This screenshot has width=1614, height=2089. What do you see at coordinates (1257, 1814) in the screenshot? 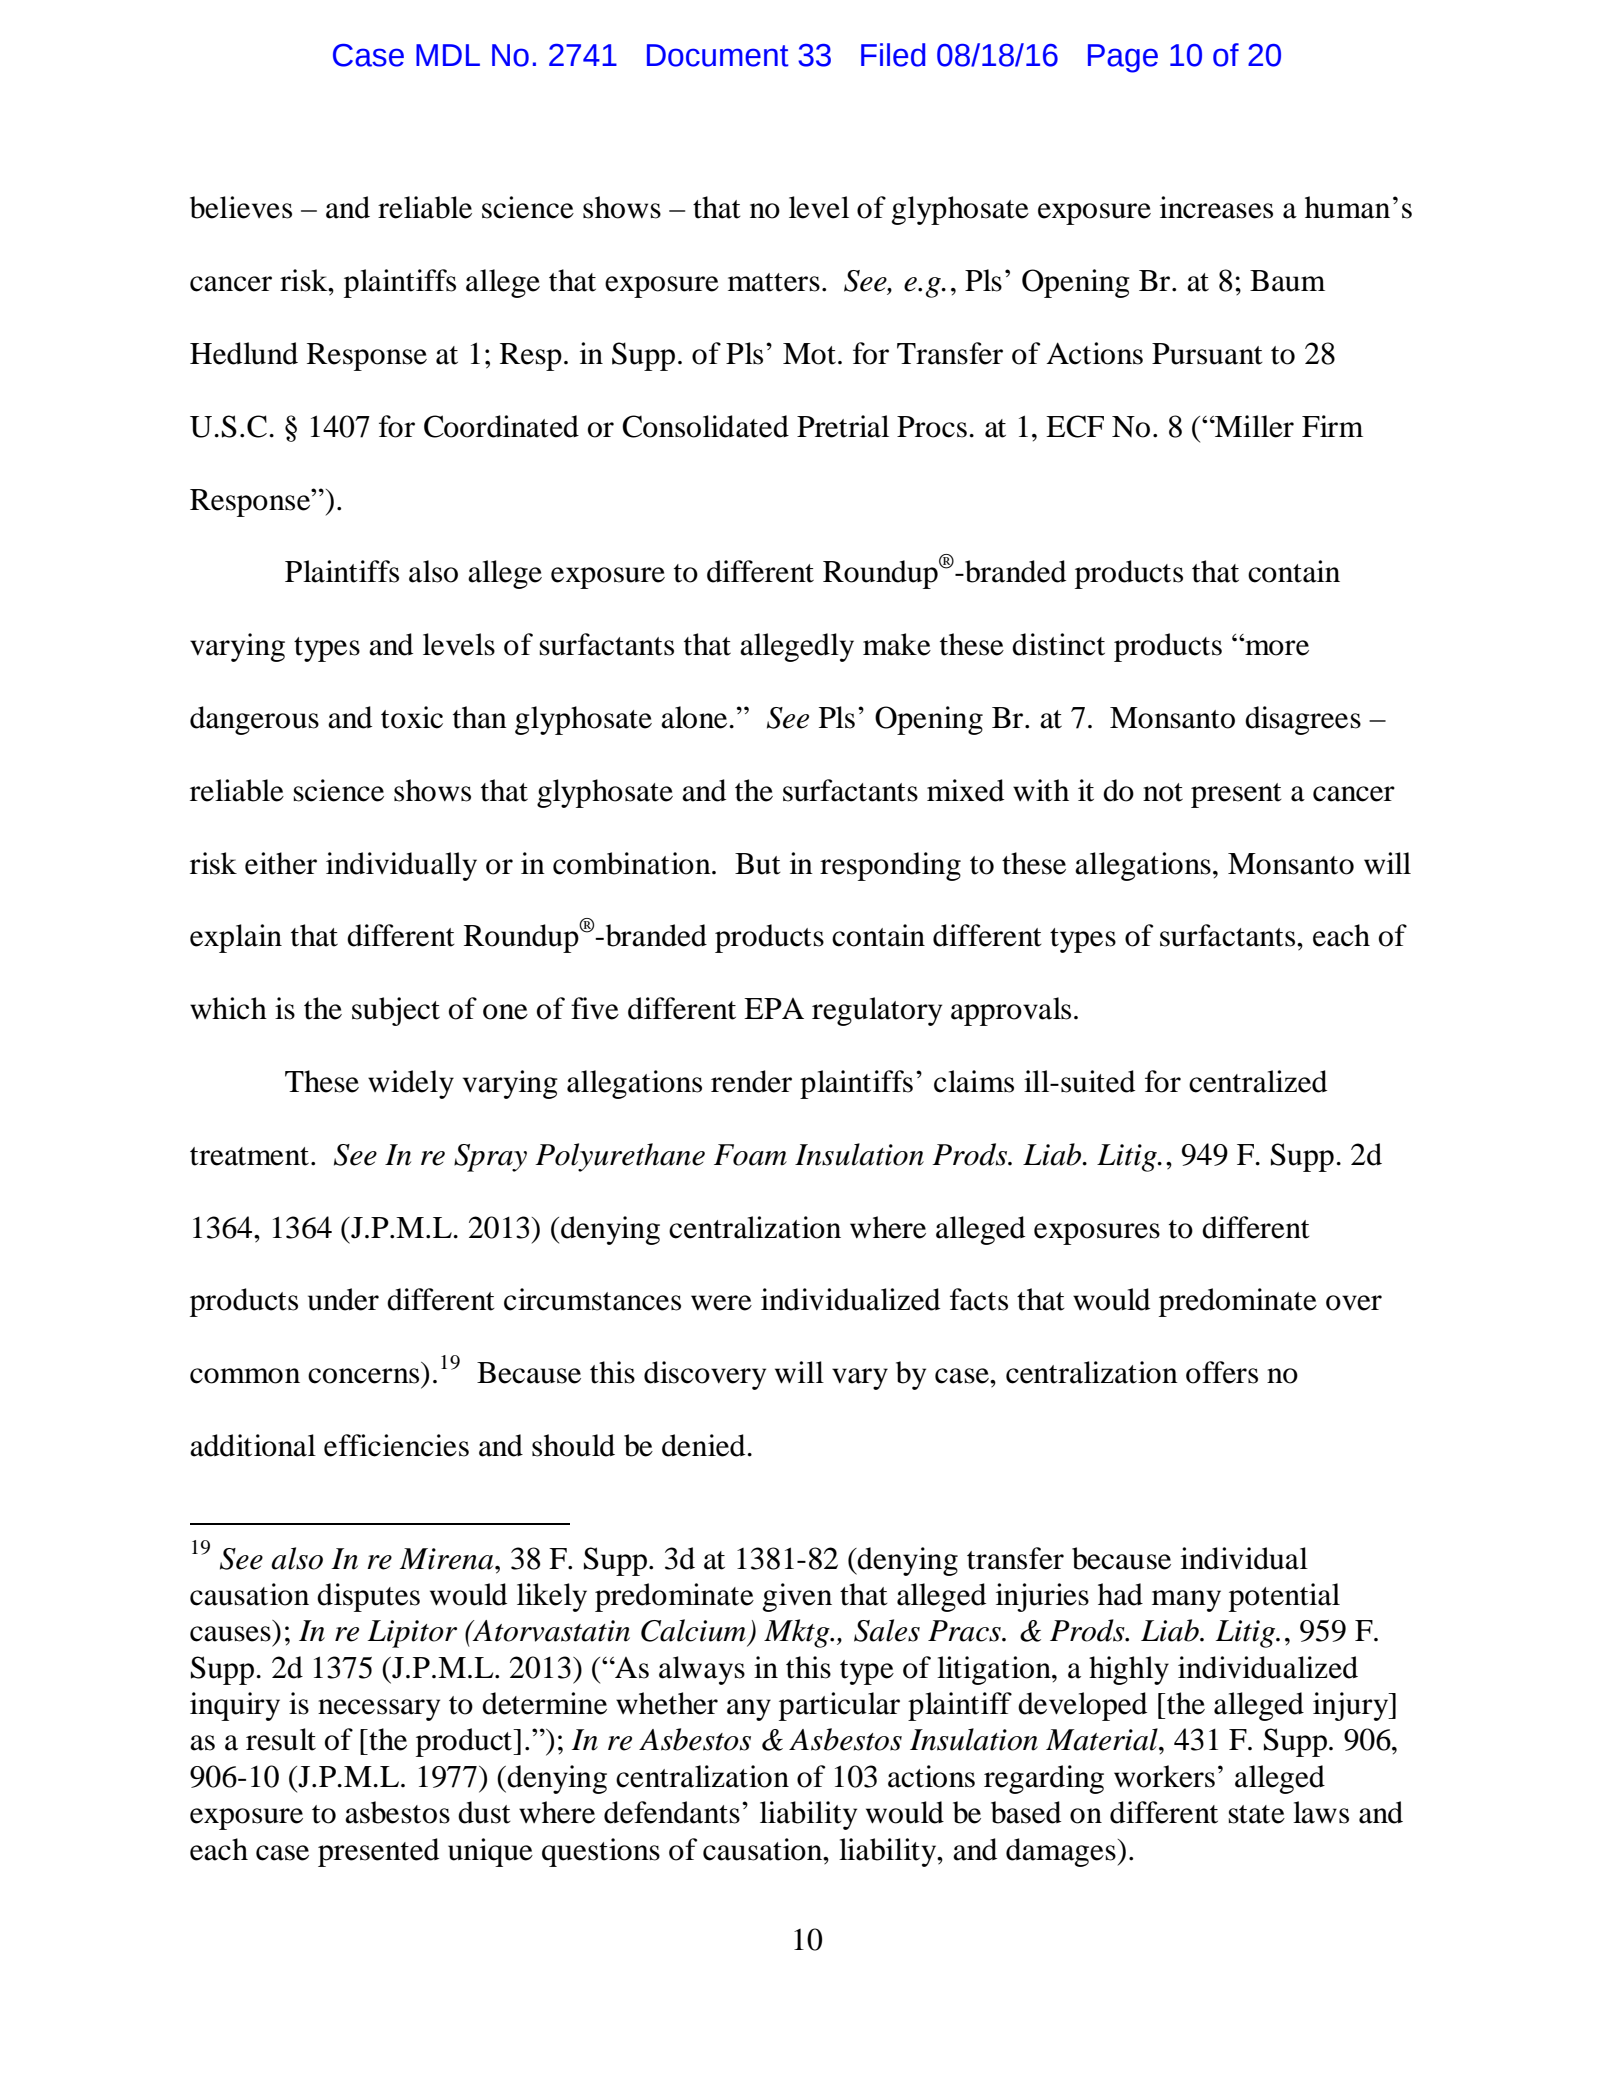
I see `state` at bounding box center [1257, 1814].
